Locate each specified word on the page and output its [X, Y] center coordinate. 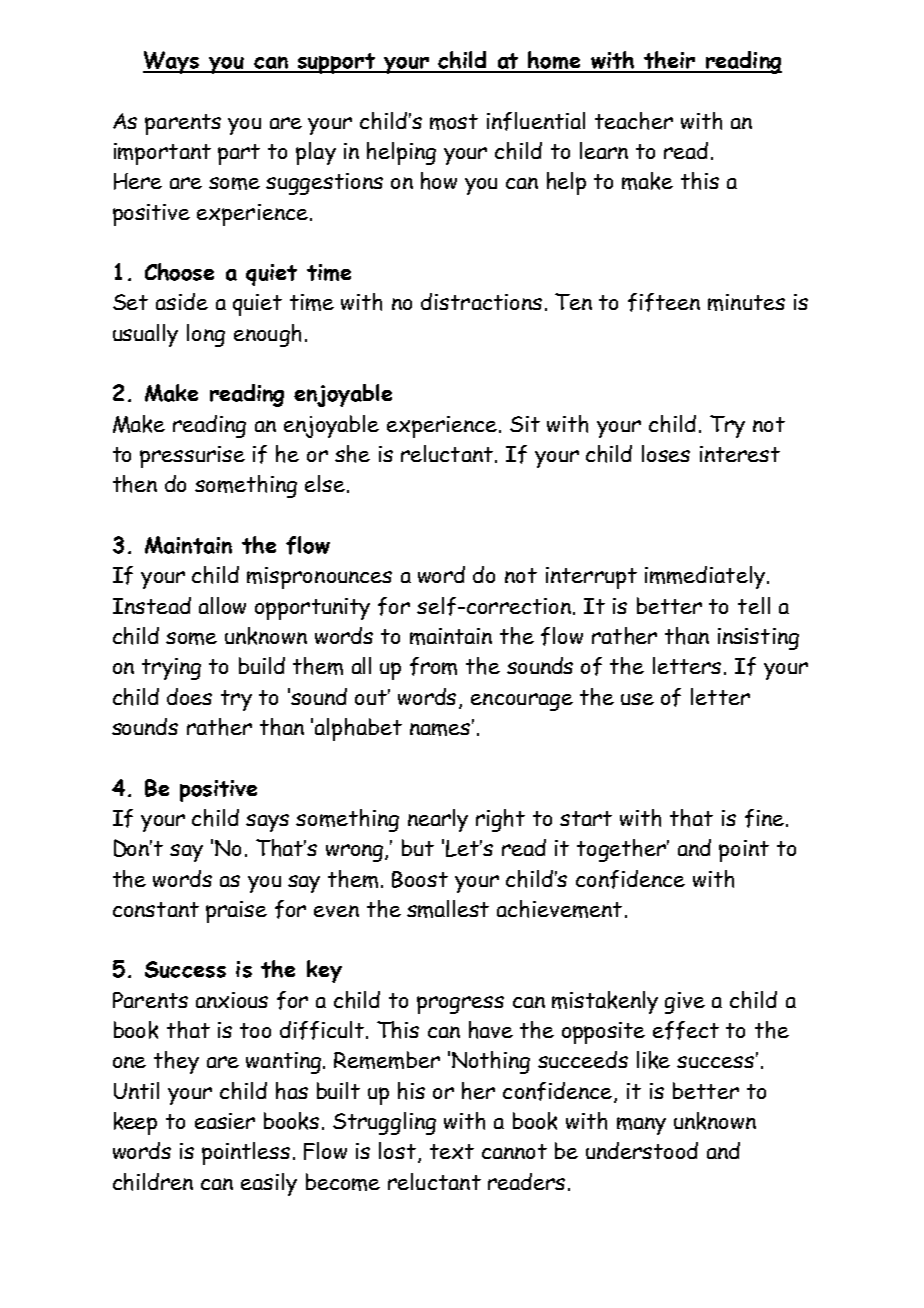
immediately [705, 577]
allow [222, 605]
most [454, 122]
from [433, 666]
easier [225, 1121]
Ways [172, 62]
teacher [634, 121]
